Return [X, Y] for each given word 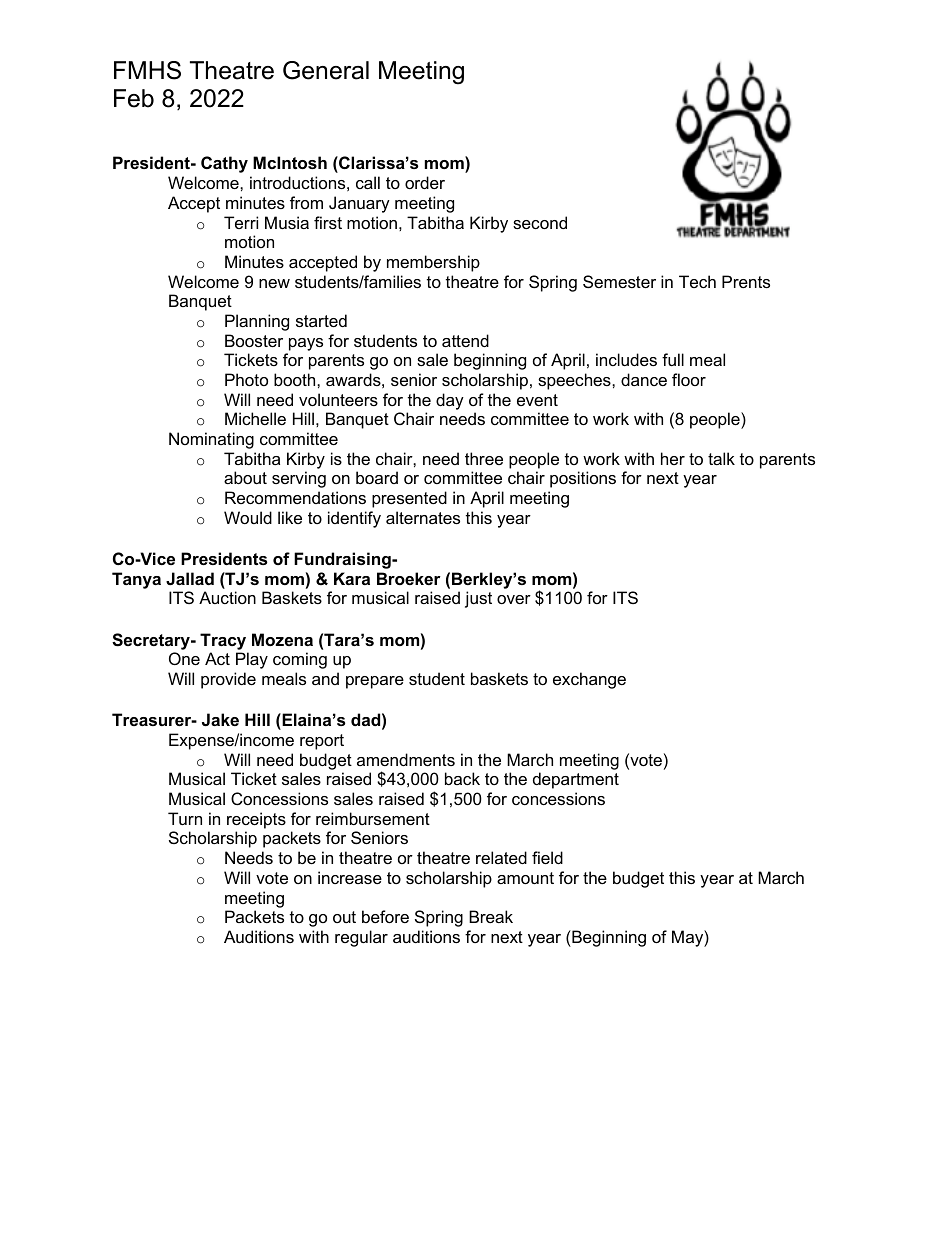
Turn [185, 818]
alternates [423, 517]
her [673, 458]
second [540, 222]
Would [248, 517]
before [385, 916]
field [547, 857]
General [326, 70]
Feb [134, 98]
